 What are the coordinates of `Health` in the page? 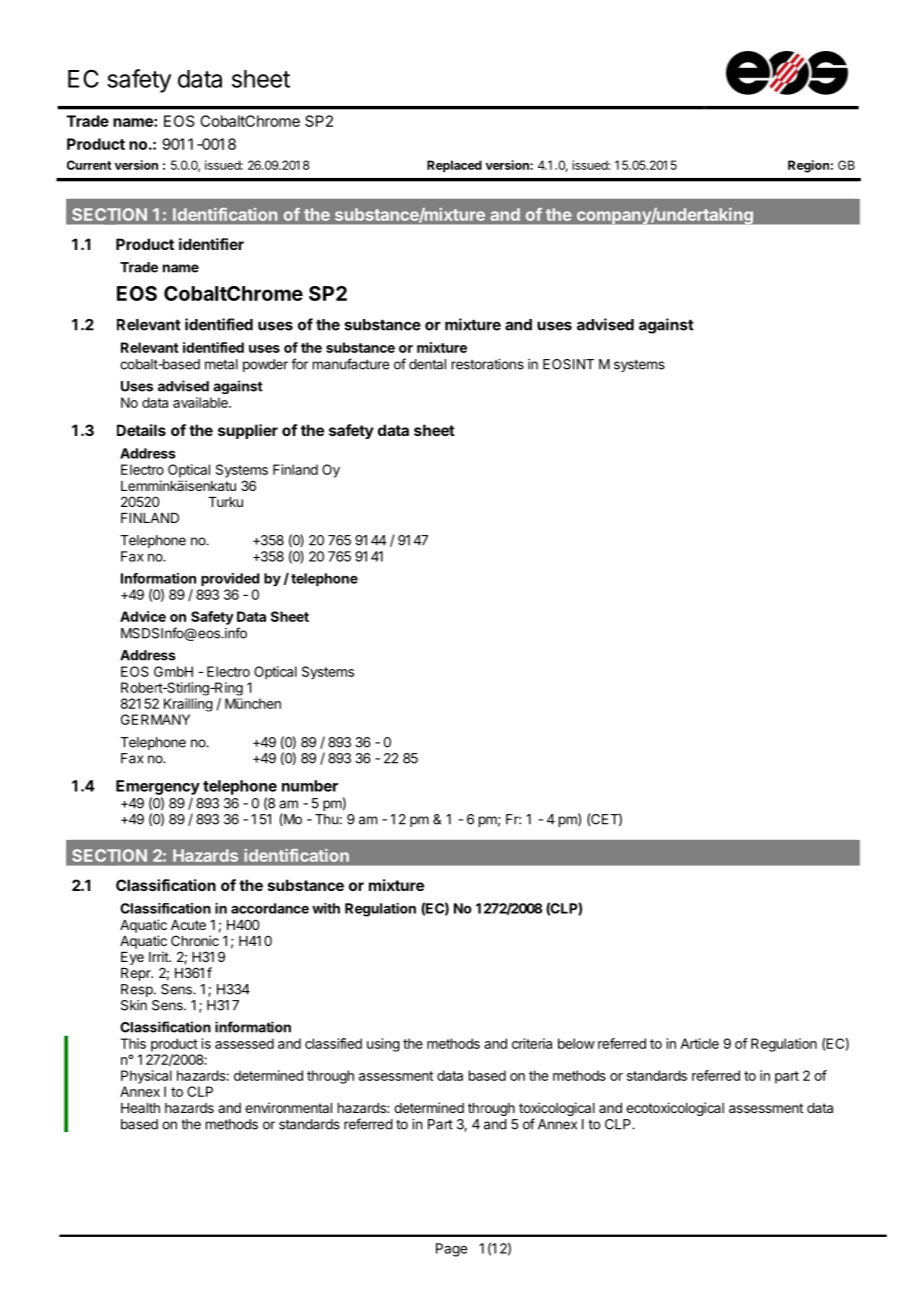 It's located at (140, 1108).
